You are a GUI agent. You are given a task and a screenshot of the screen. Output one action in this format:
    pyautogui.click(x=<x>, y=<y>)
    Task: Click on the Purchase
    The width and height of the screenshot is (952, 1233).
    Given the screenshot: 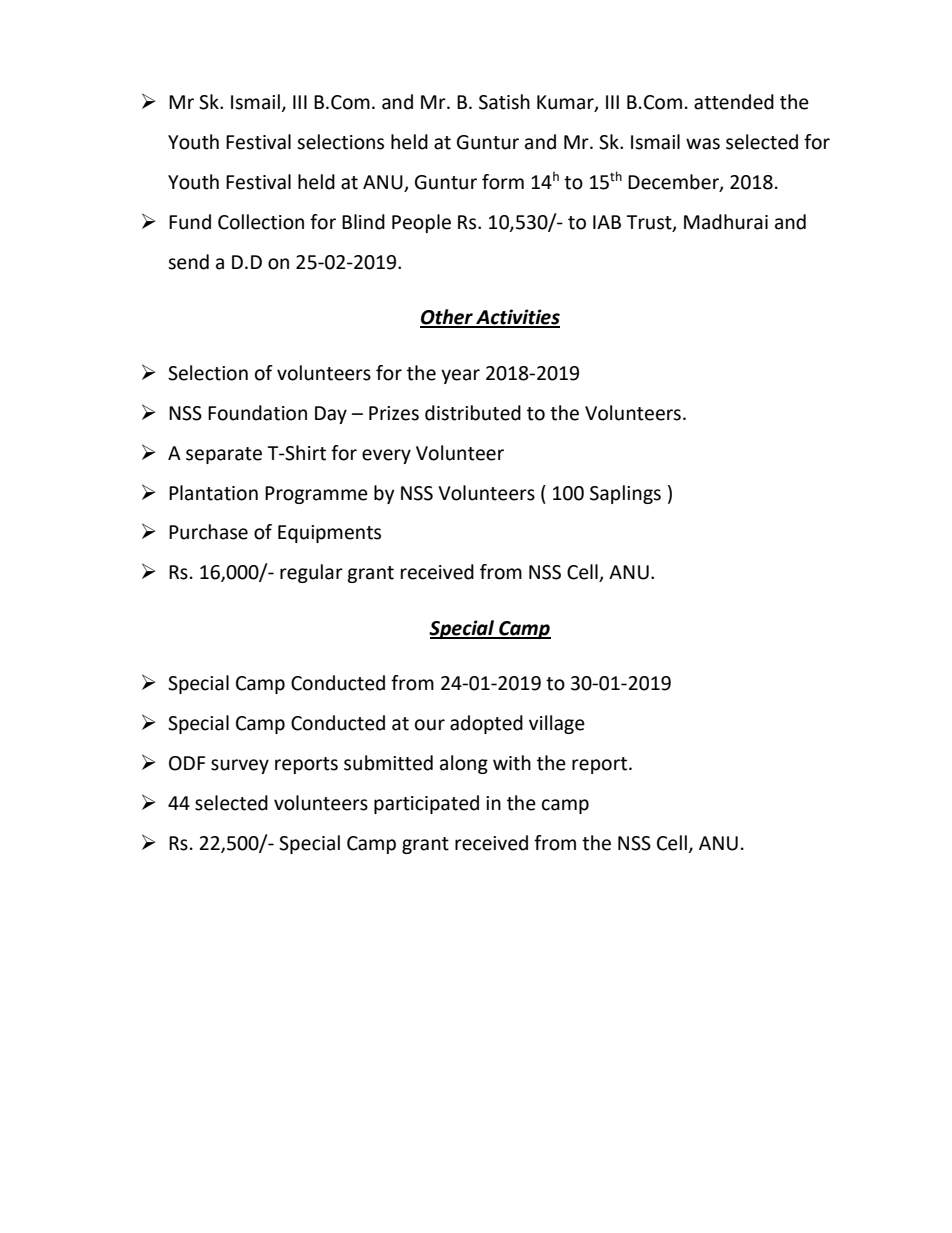 What is the action you would take?
    pyautogui.click(x=208, y=532)
